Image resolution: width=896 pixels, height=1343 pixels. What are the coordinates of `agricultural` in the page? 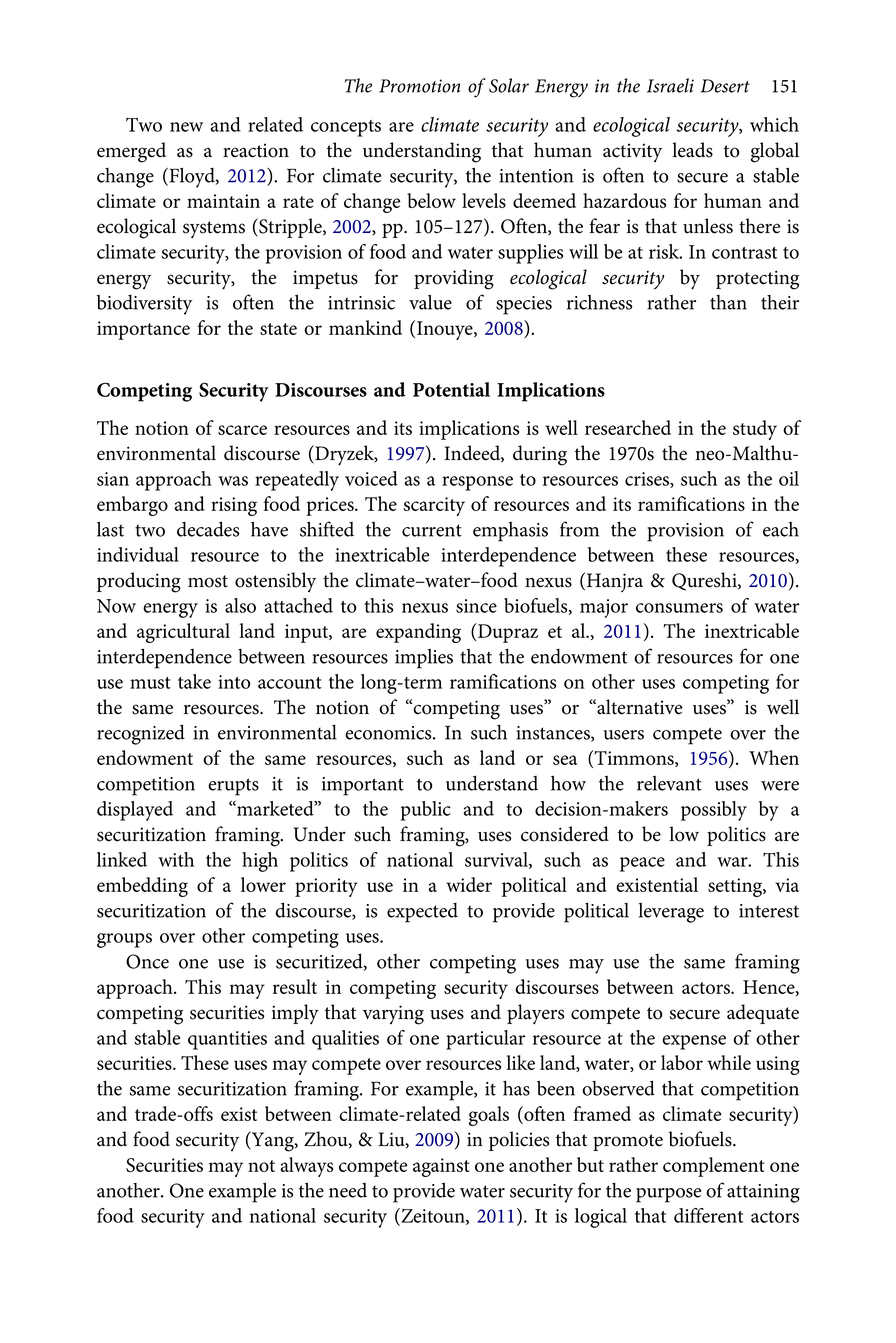 It's located at (183, 633).
